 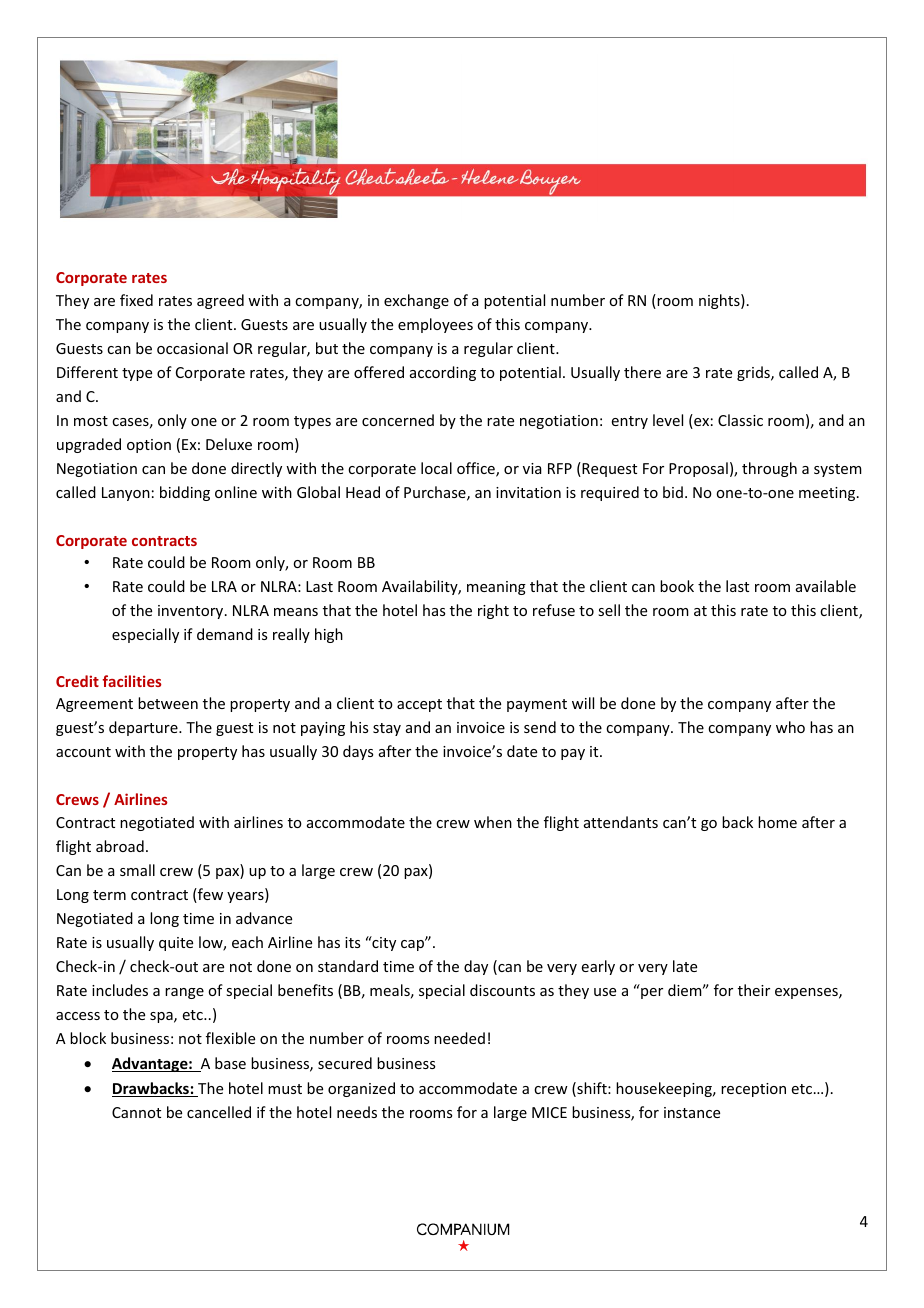 I want to click on invitation, so click(x=528, y=492).
